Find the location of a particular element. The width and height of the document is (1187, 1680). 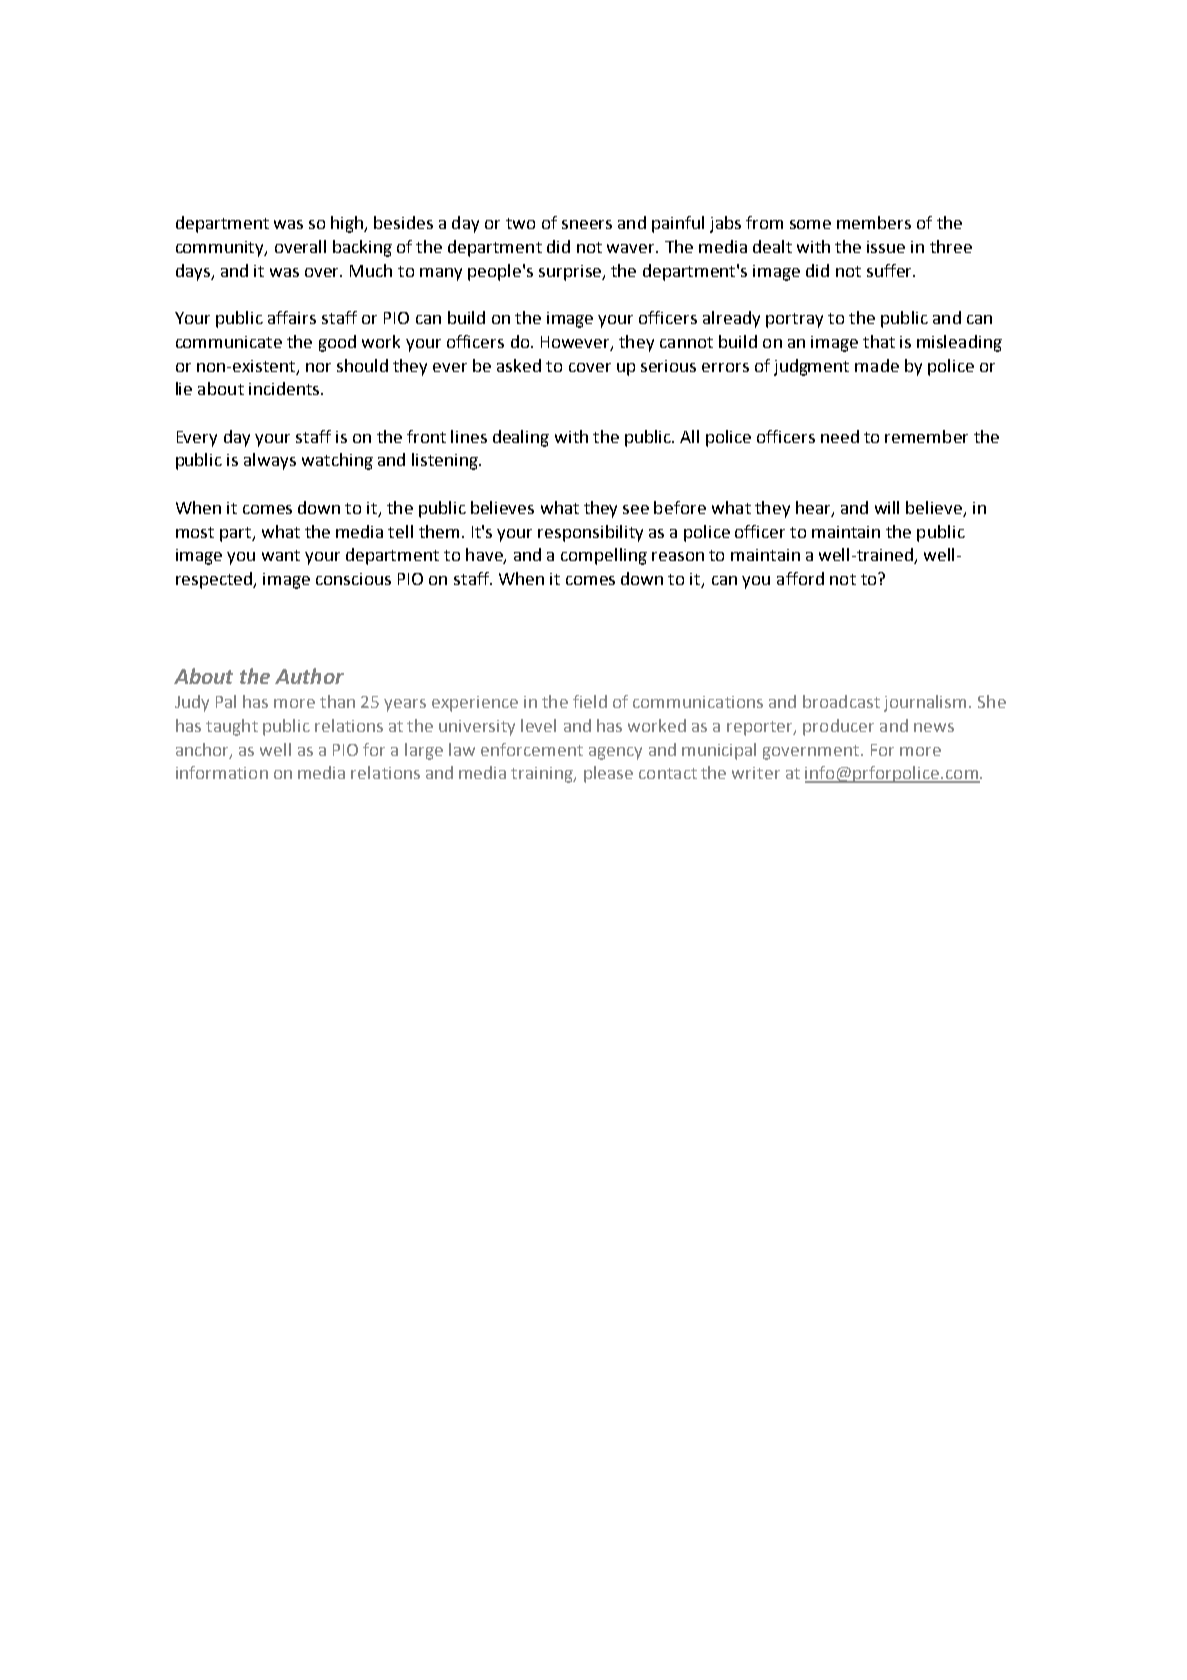

sneers is located at coordinates (587, 224).
